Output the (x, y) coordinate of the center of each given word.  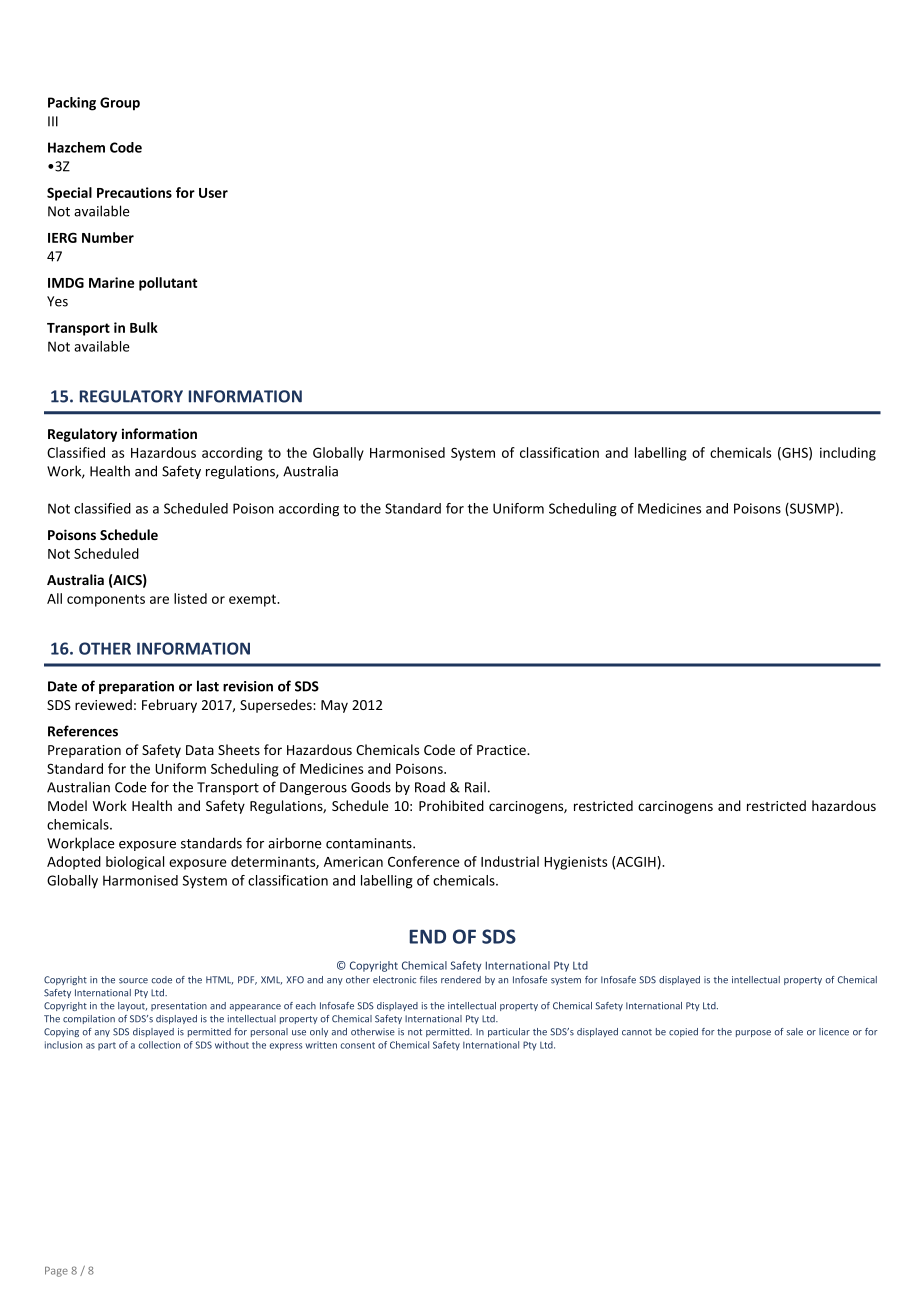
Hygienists (575, 863)
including (848, 454)
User (213, 193)
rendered (461, 980)
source (133, 981)
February (169, 706)
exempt (254, 600)
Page (56, 1272)
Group (120, 104)
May (334, 706)
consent (358, 1045)
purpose (753, 1033)
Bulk (144, 327)
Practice (502, 750)
